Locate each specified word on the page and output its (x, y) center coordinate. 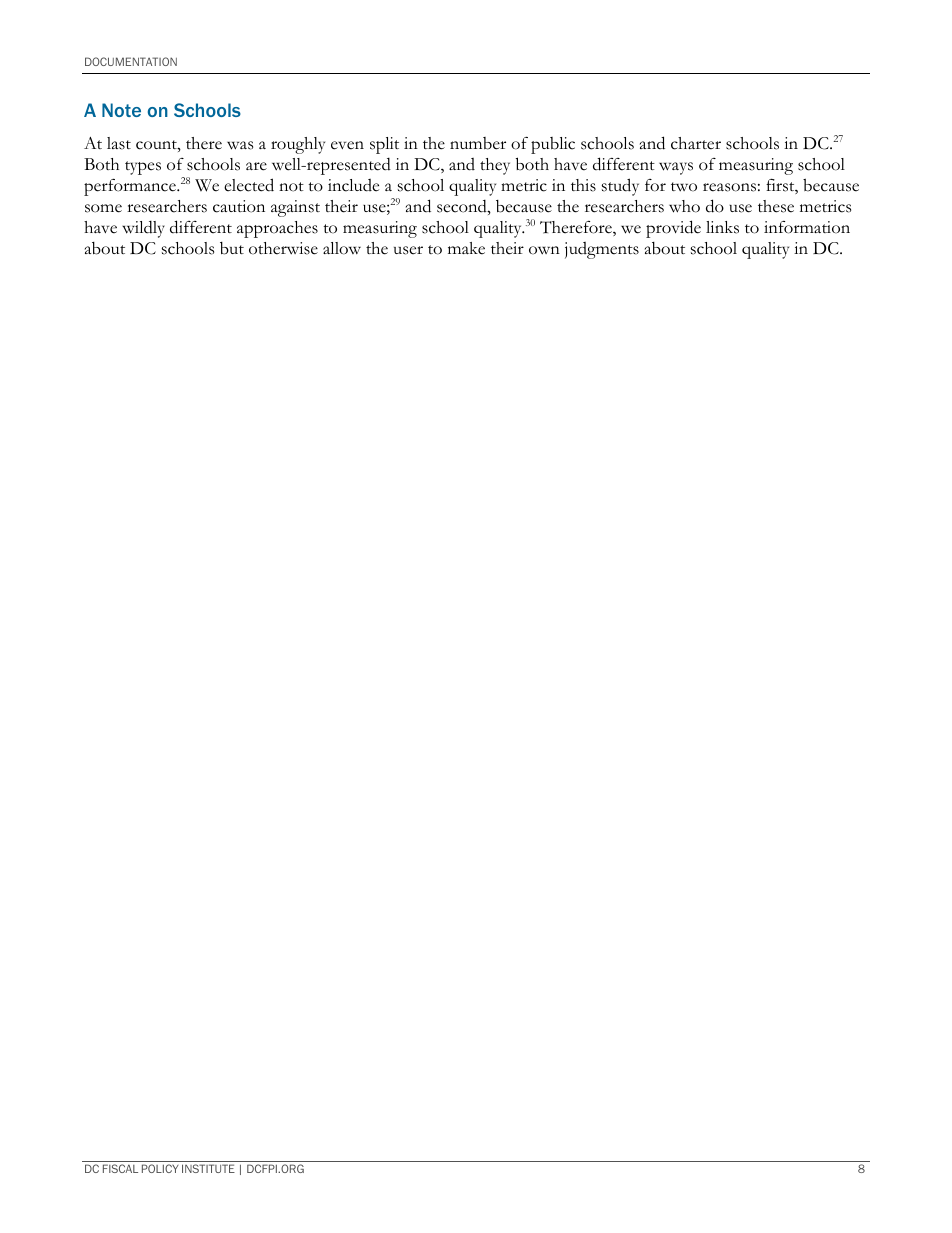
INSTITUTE (208, 1168)
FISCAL (120, 1168)
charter (696, 143)
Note (121, 110)
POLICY (160, 1168)
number (478, 143)
